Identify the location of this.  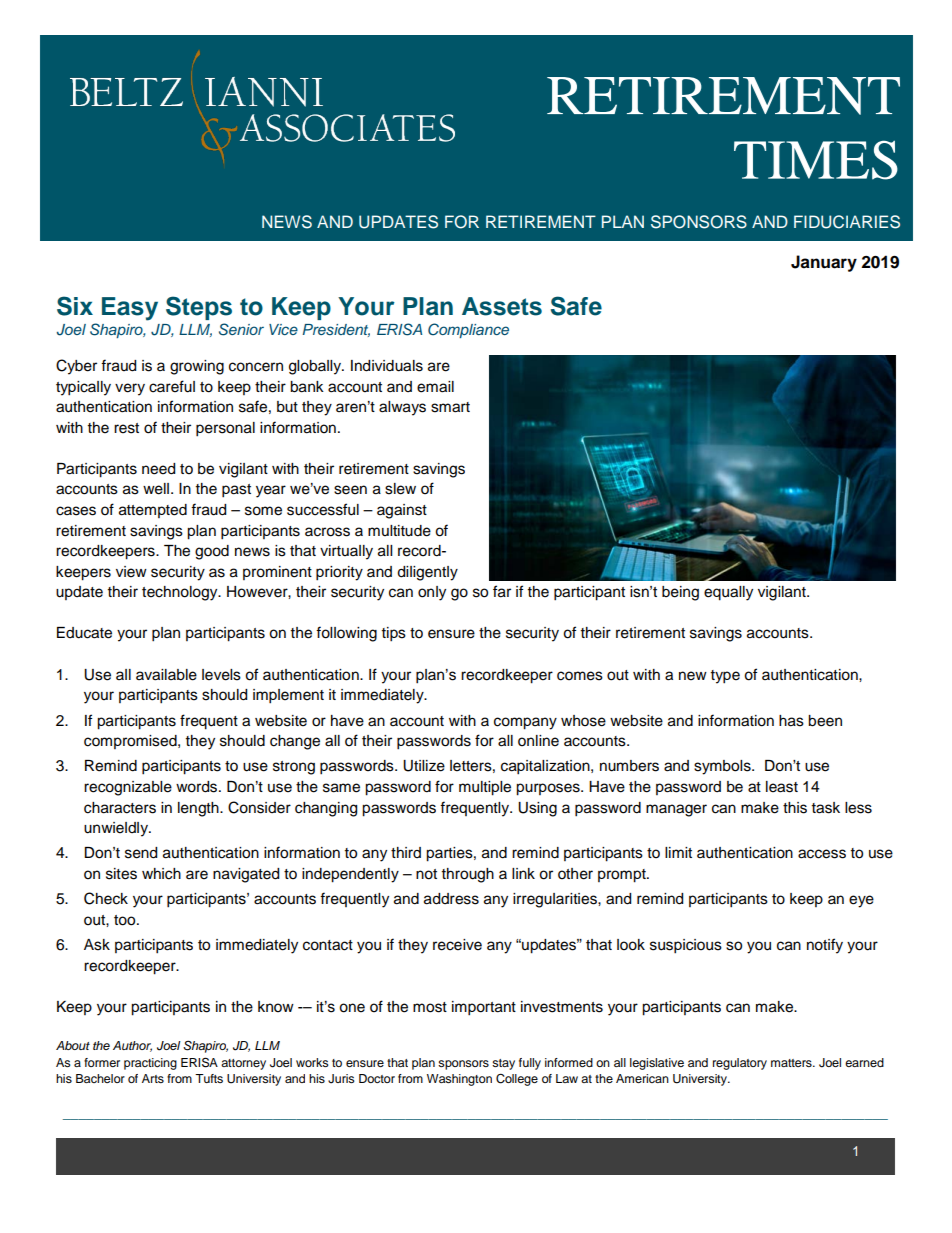
(795, 808).
